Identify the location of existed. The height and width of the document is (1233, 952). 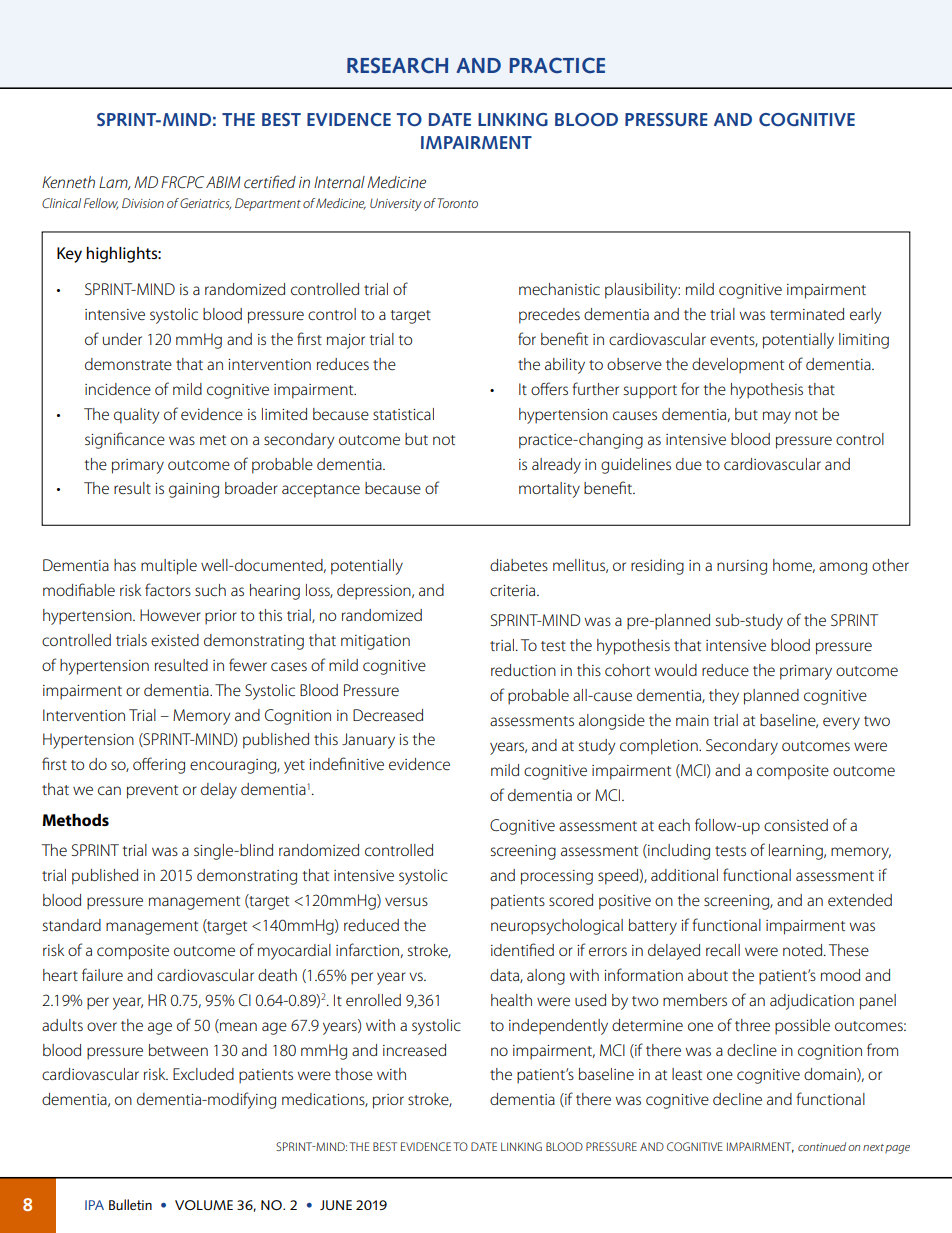
(175, 640).
